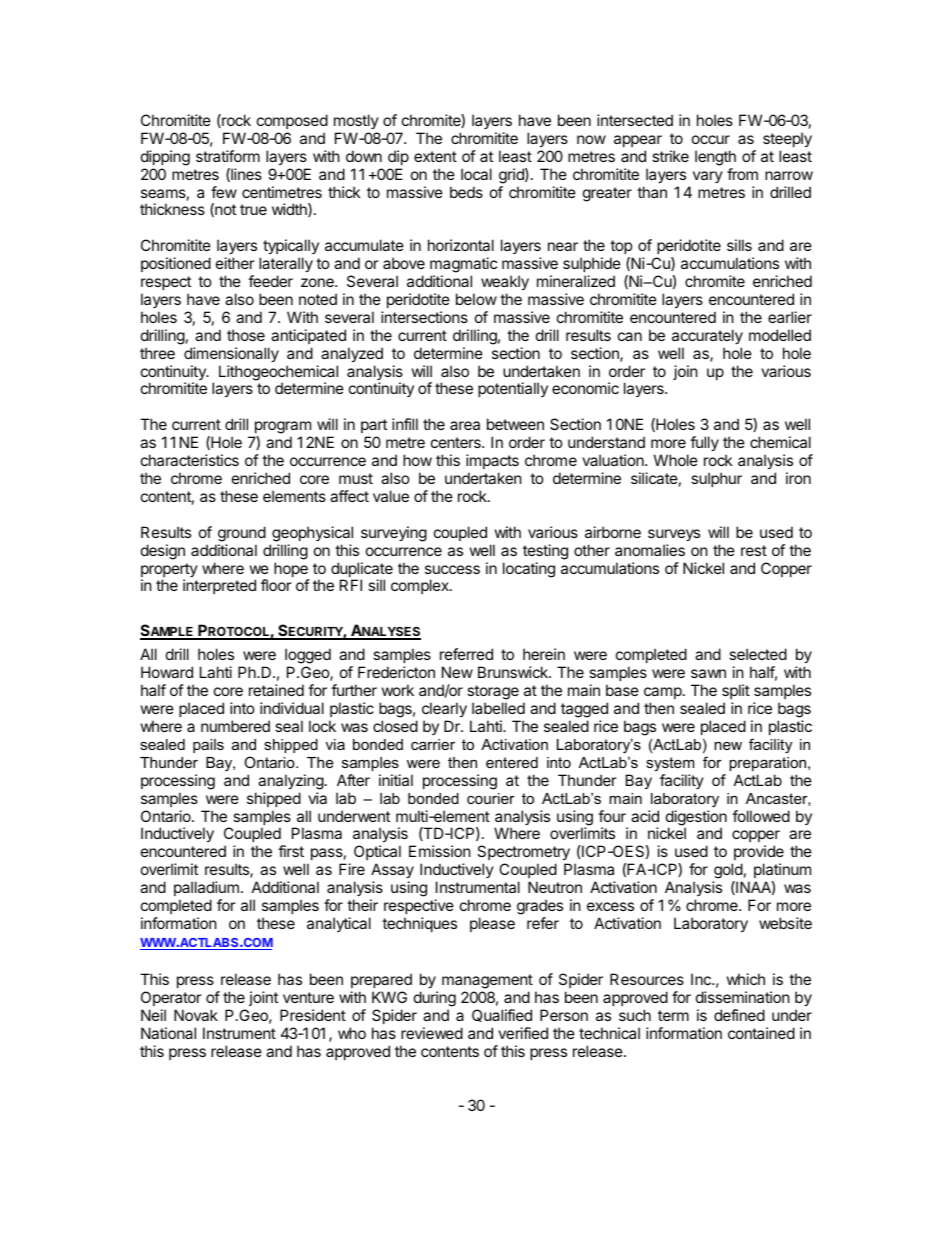 The width and height of the screenshot is (952, 1233). What do you see at coordinates (228, 156) in the screenshot?
I see `stratiform` at bounding box center [228, 156].
